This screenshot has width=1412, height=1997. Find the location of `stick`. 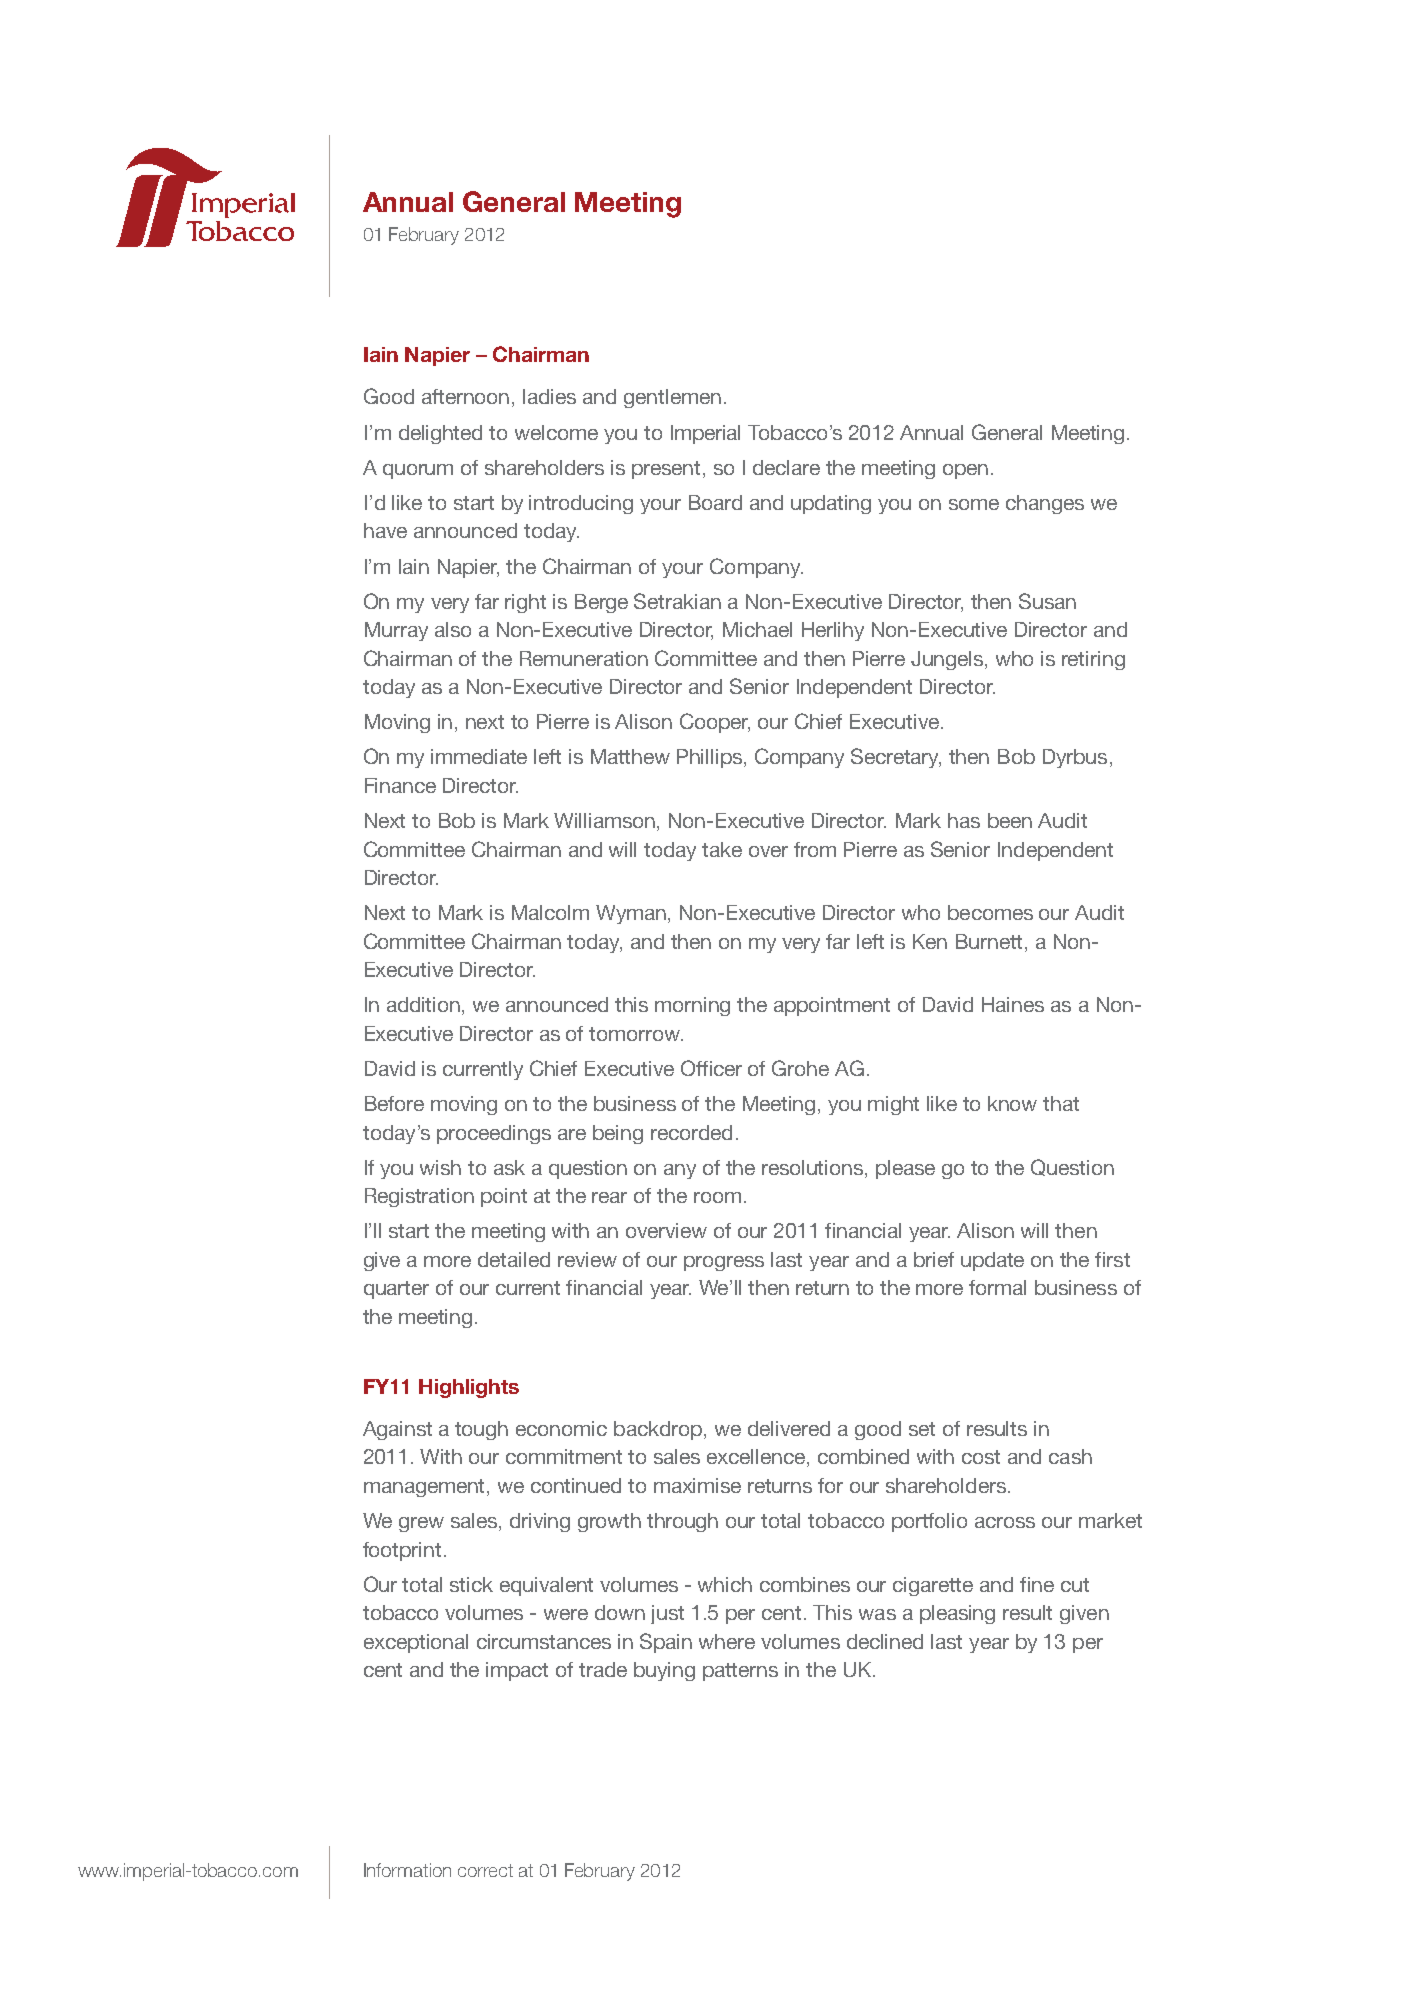

stick is located at coordinates (471, 1584).
